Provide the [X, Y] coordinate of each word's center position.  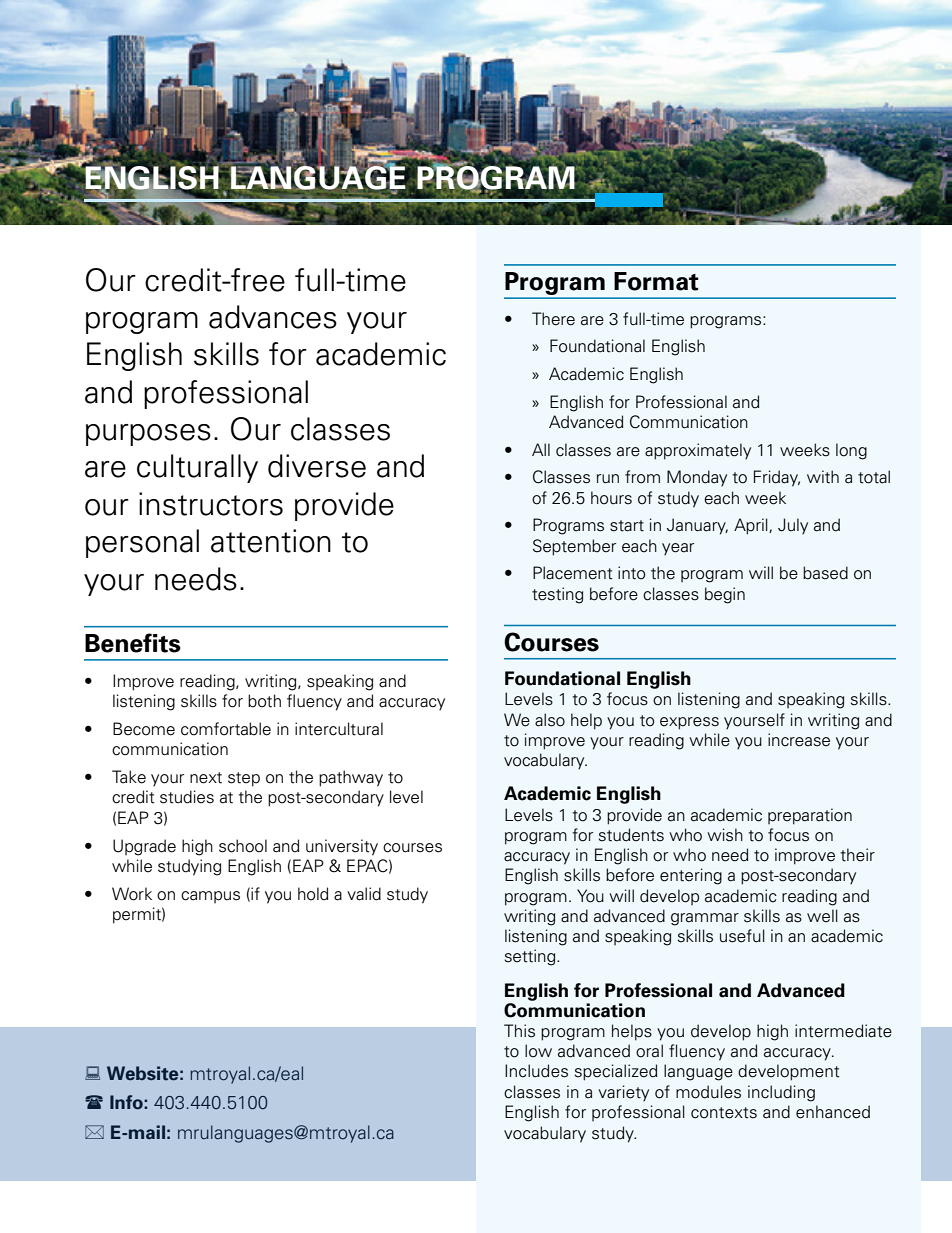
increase [799, 740]
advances [273, 317]
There [553, 319]
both [264, 701]
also [550, 720]
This [519, 1031]
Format [656, 281]
